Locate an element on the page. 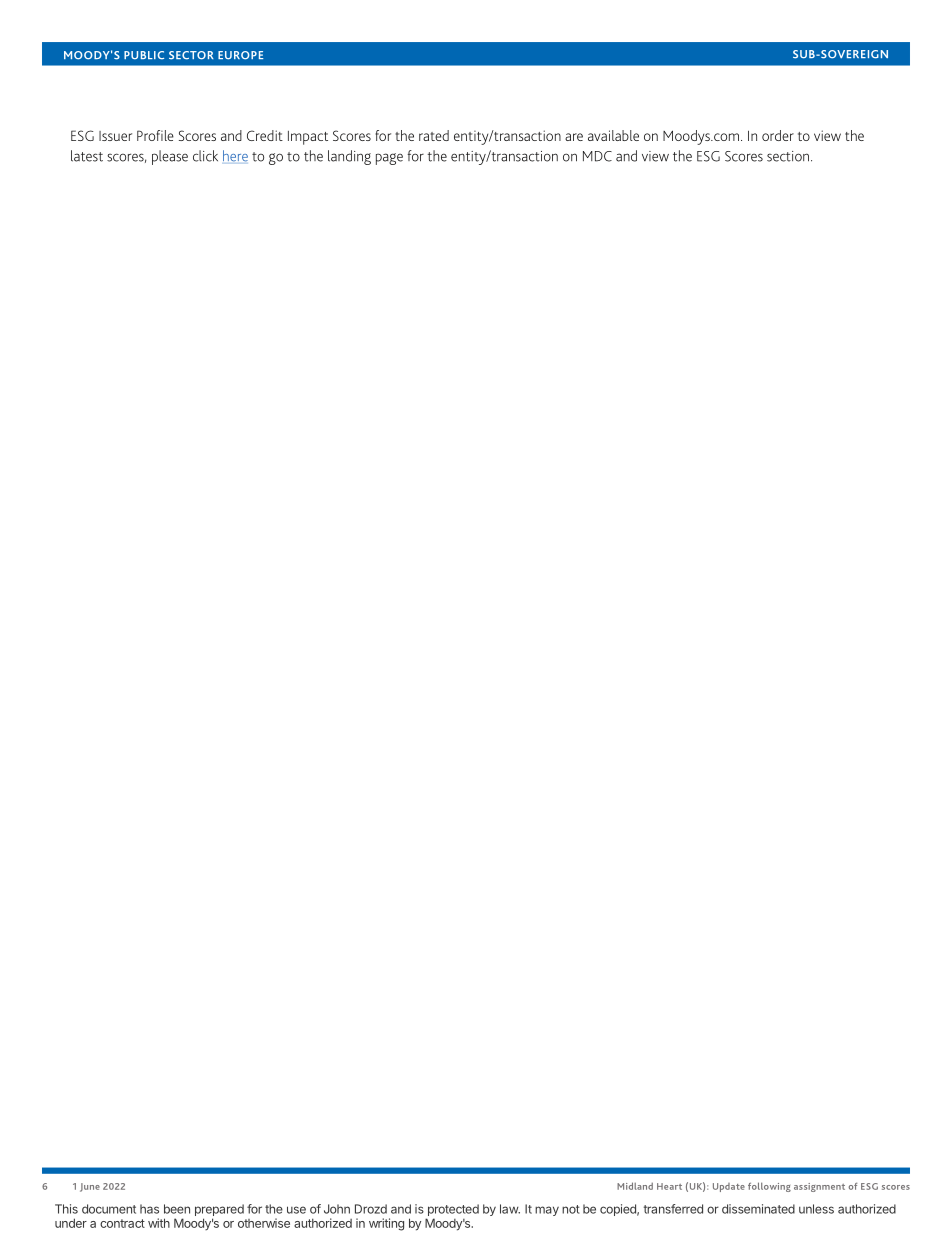 The height and width of the image is (1233, 952). order is located at coordinates (778, 135).
